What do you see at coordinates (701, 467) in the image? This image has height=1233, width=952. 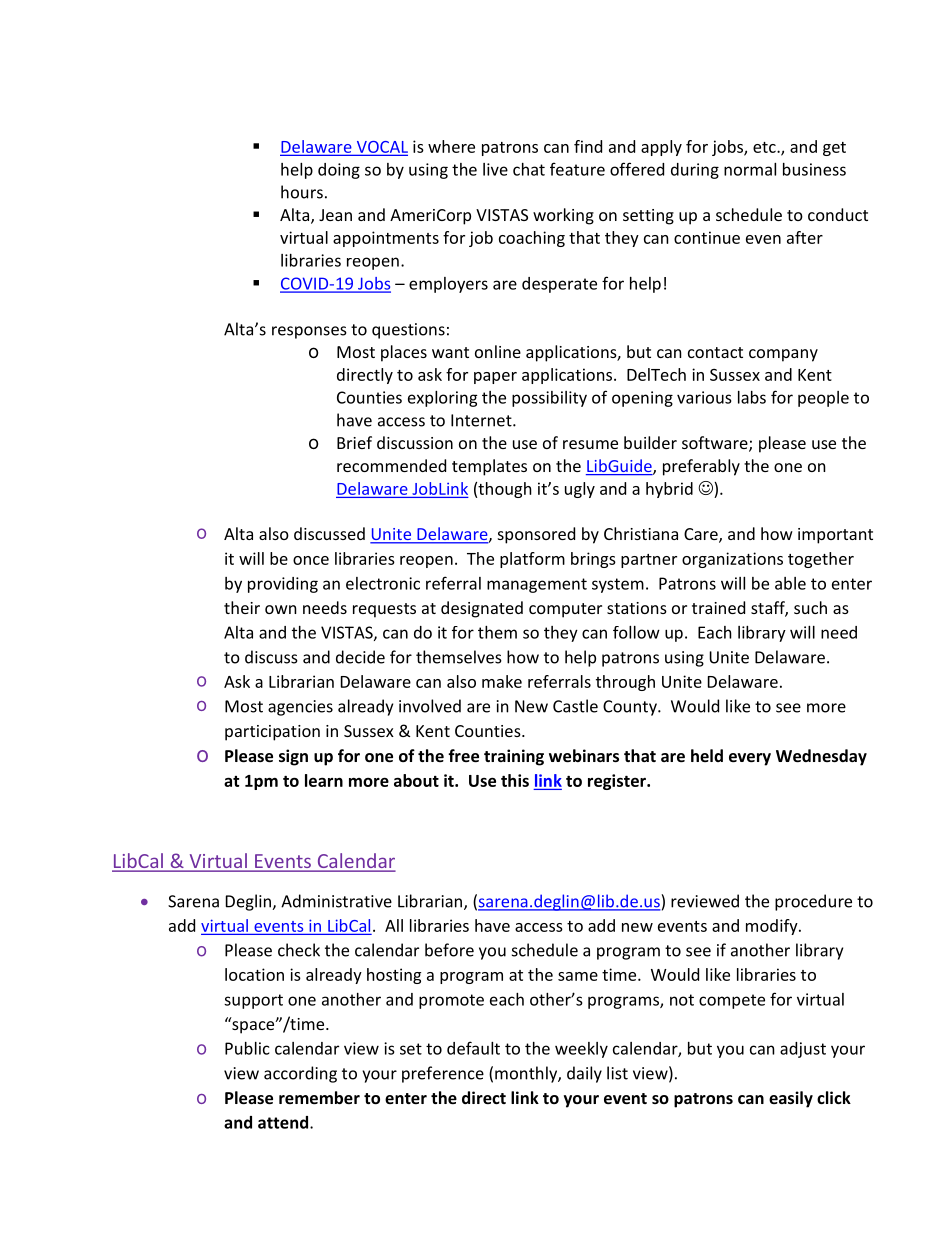 I see `preferably` at bounding box center [701, 467].
